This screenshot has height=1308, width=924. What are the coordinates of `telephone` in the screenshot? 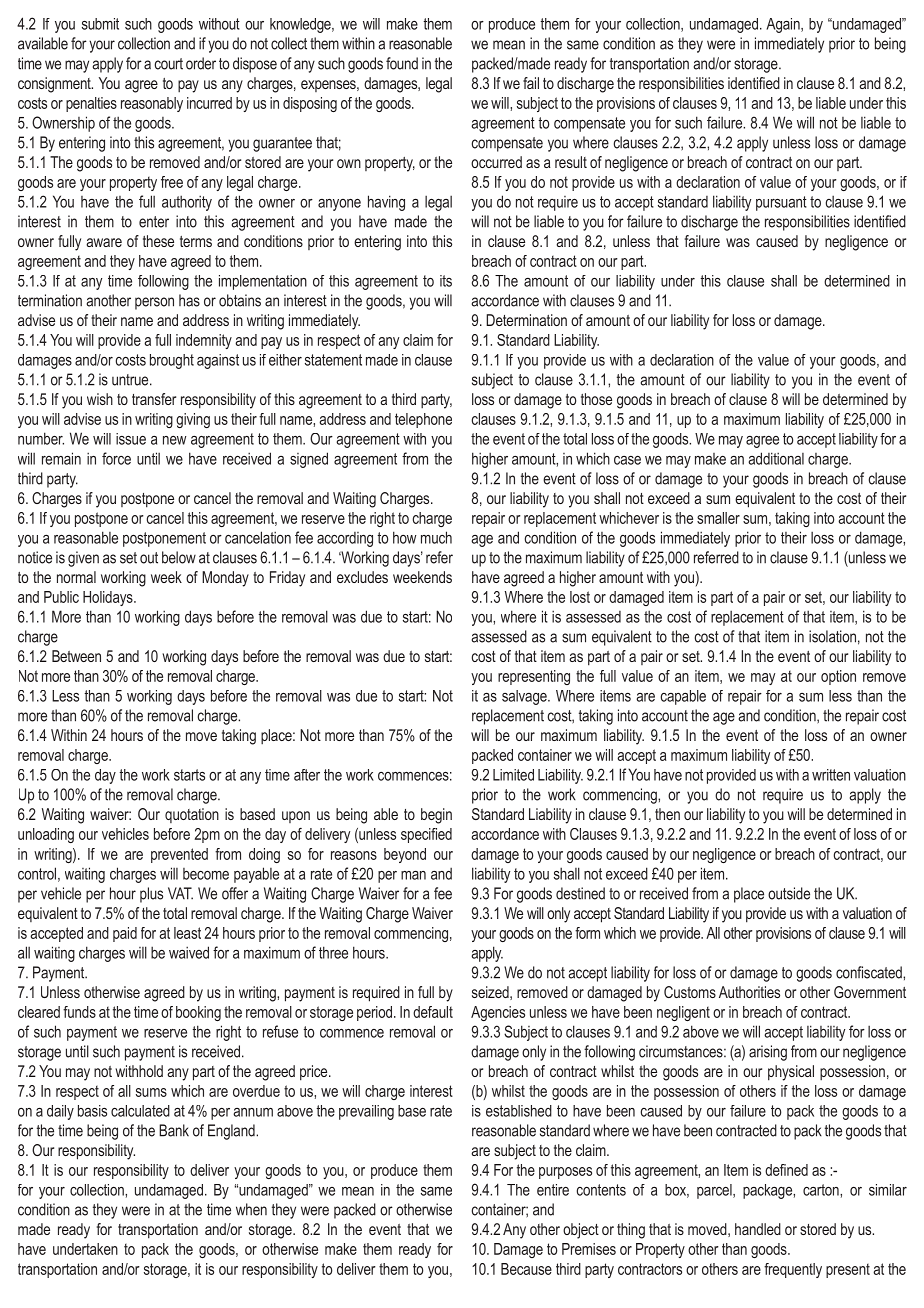 It's located at (423, 420).
